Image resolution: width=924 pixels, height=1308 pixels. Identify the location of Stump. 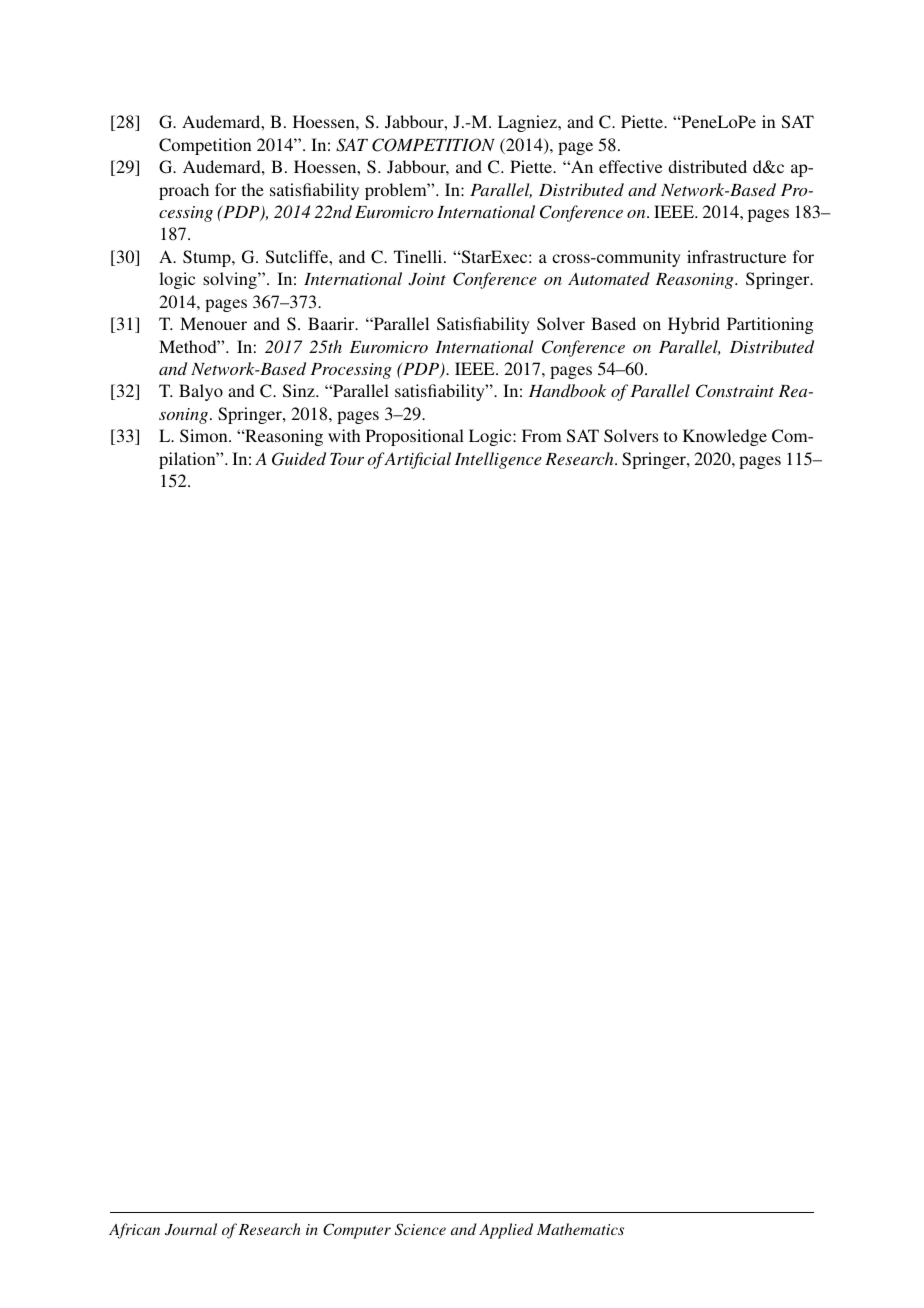
(208, 258).
